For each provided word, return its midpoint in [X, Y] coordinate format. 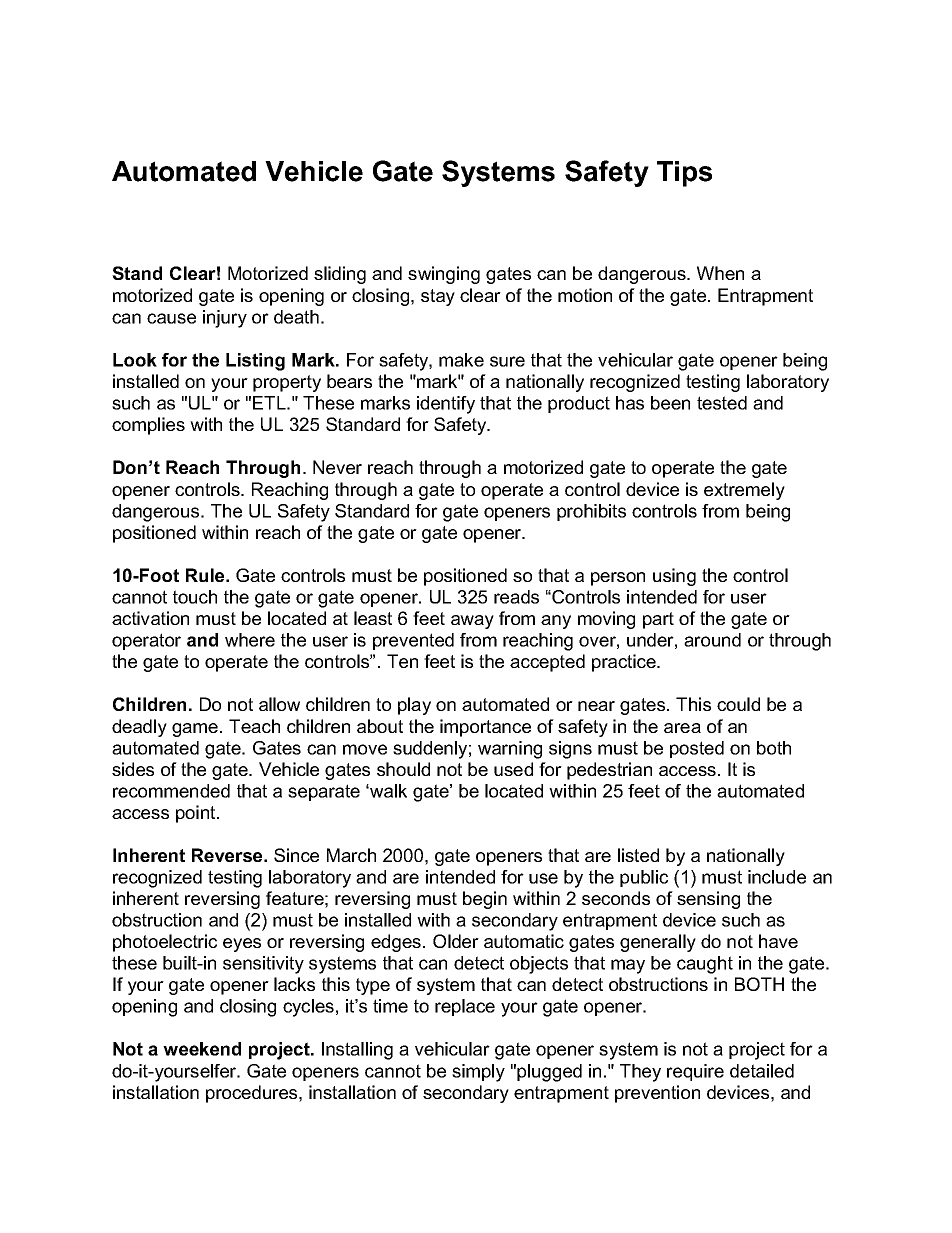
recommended [171, 791]
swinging [444, 275]
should [403, 769]
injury [225, 319]
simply [478, 1073]
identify [446, 405]
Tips [684, 174]
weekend [202, 1049]
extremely [744, 491]
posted [697, 749]
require [695, 1072]
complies [148, 426]
